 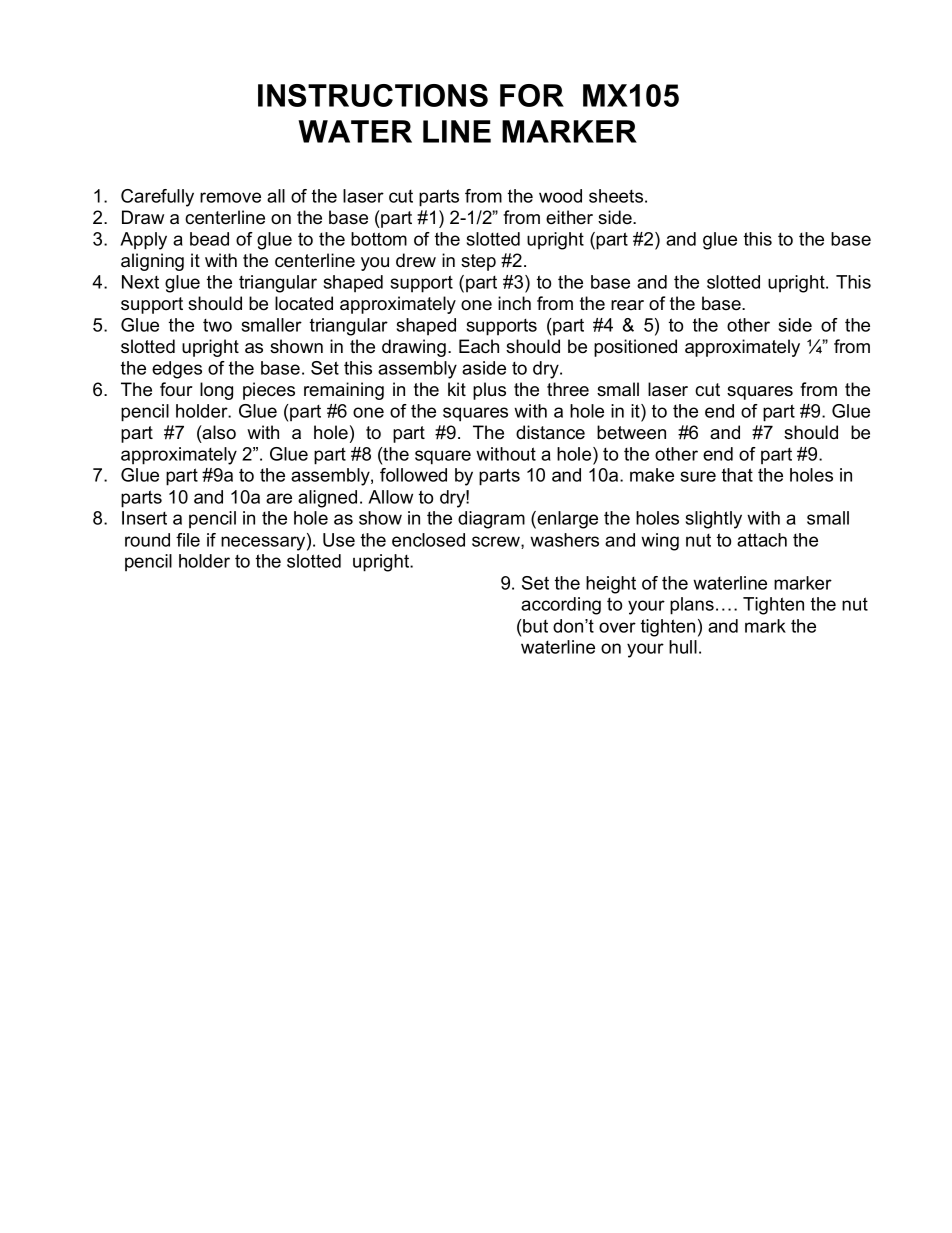 What do you see at coordinates (373, 95) in the document?
I see `INSTRUCTIONS` at bounding box center [373, 95].
